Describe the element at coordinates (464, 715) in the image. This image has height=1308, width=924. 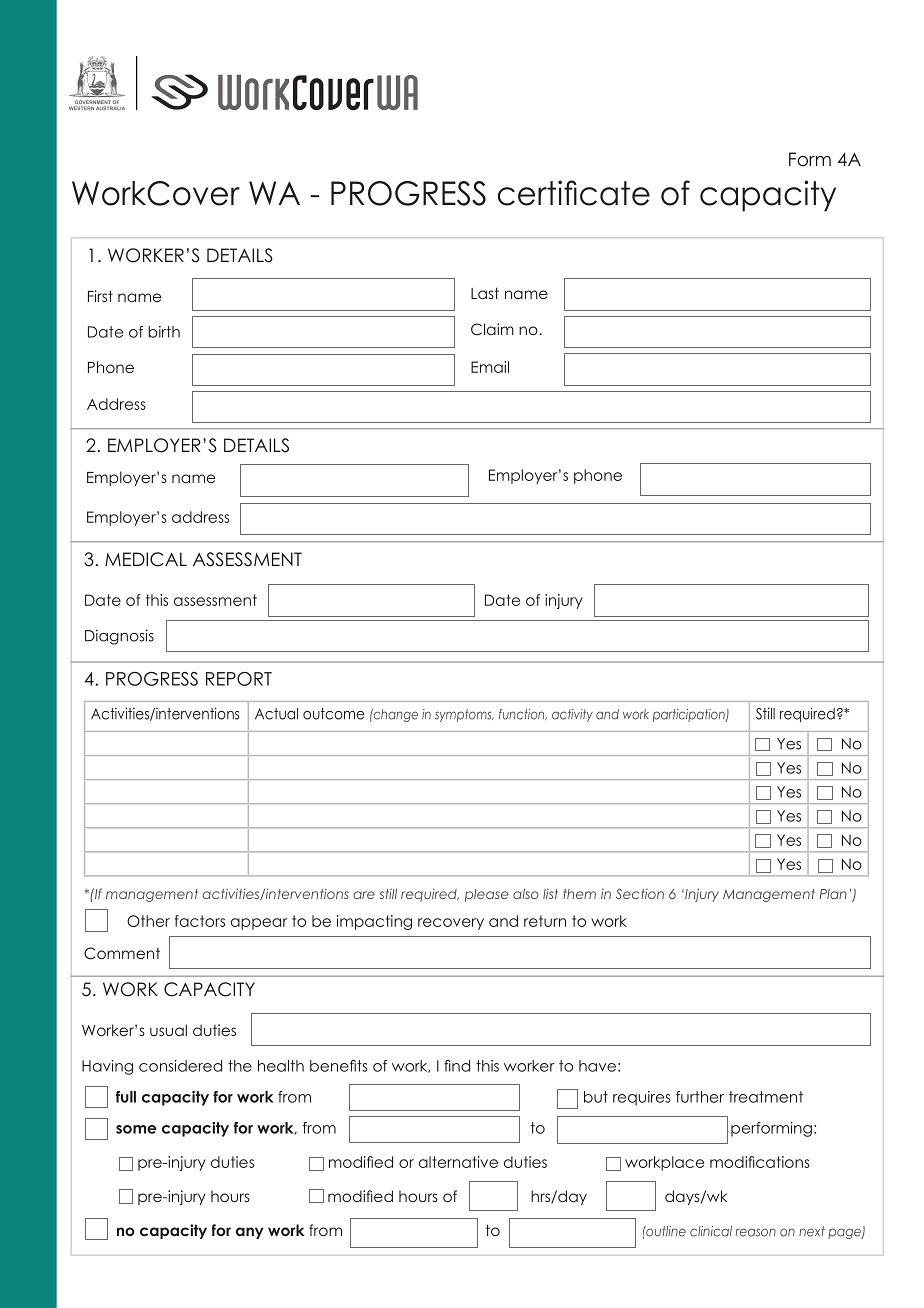
I see `symptoms` at that location.
